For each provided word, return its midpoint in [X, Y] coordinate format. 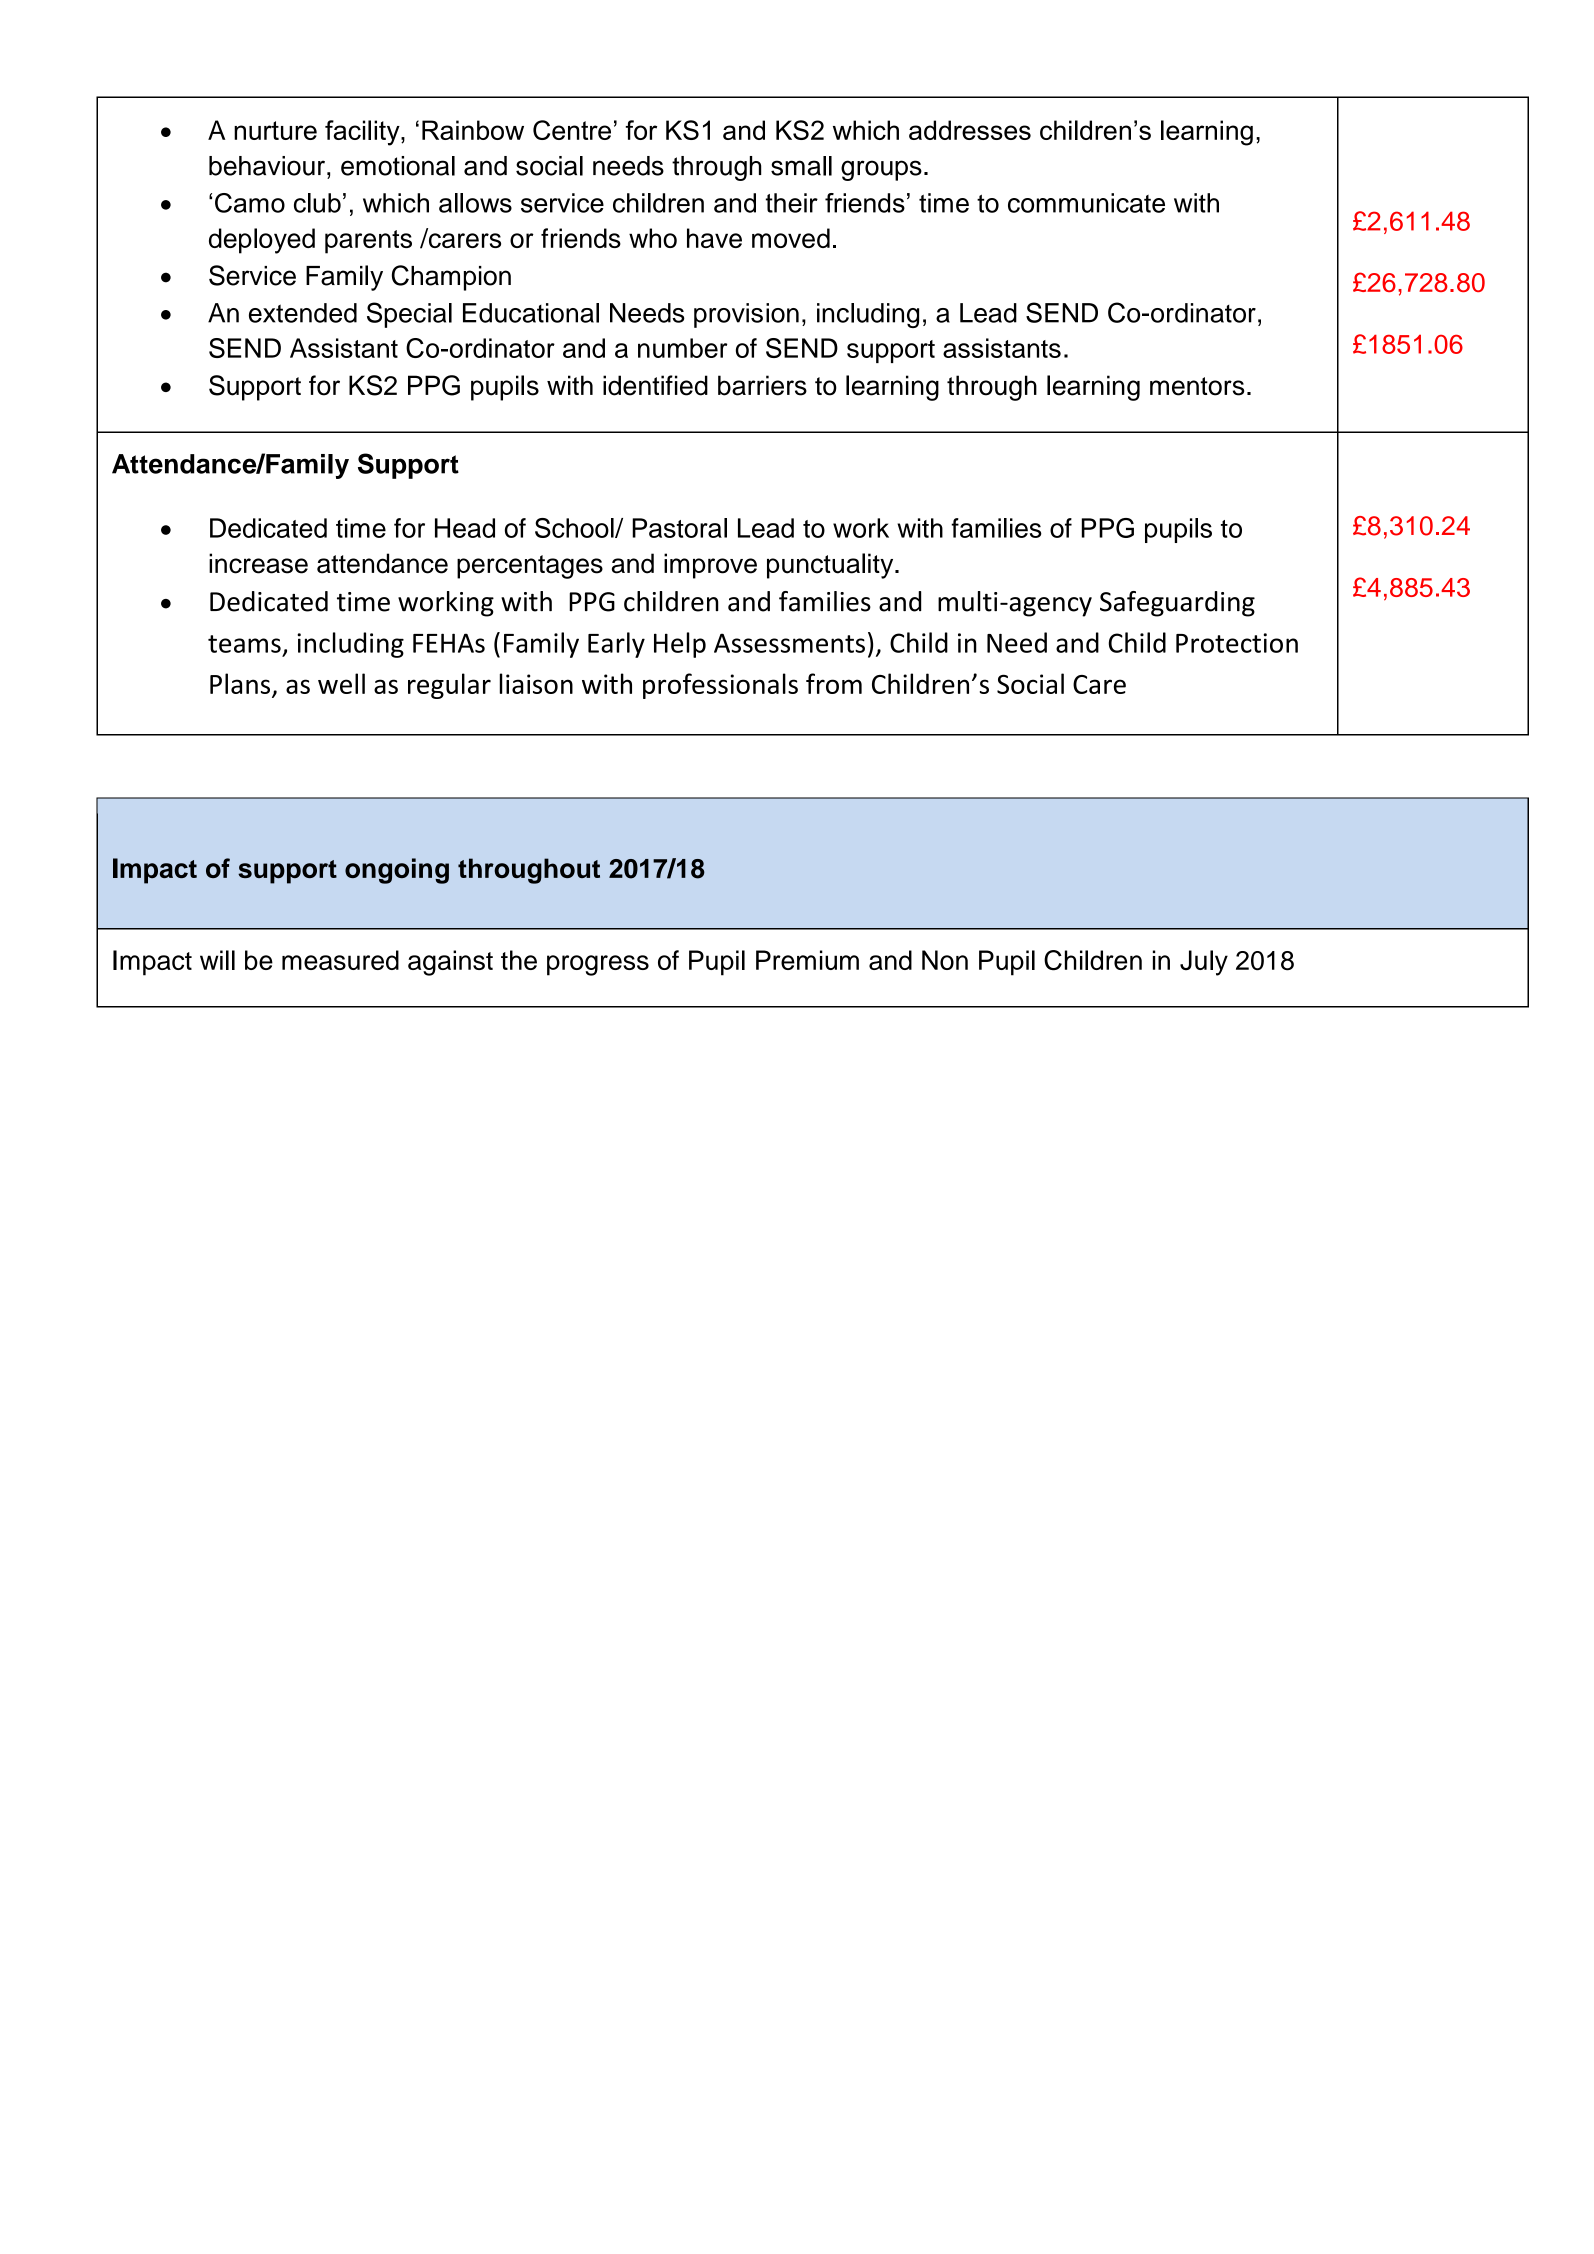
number [682, 348]
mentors [1197, 386]
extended [303, 313]
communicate [1086, 203]
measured [340, 960]
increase [258, 563]
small [801, 166]
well [341, 683]
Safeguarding [1177, 604]
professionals [720, 686]
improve [710, 566]
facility [363, 133]
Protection [1237, 643]
